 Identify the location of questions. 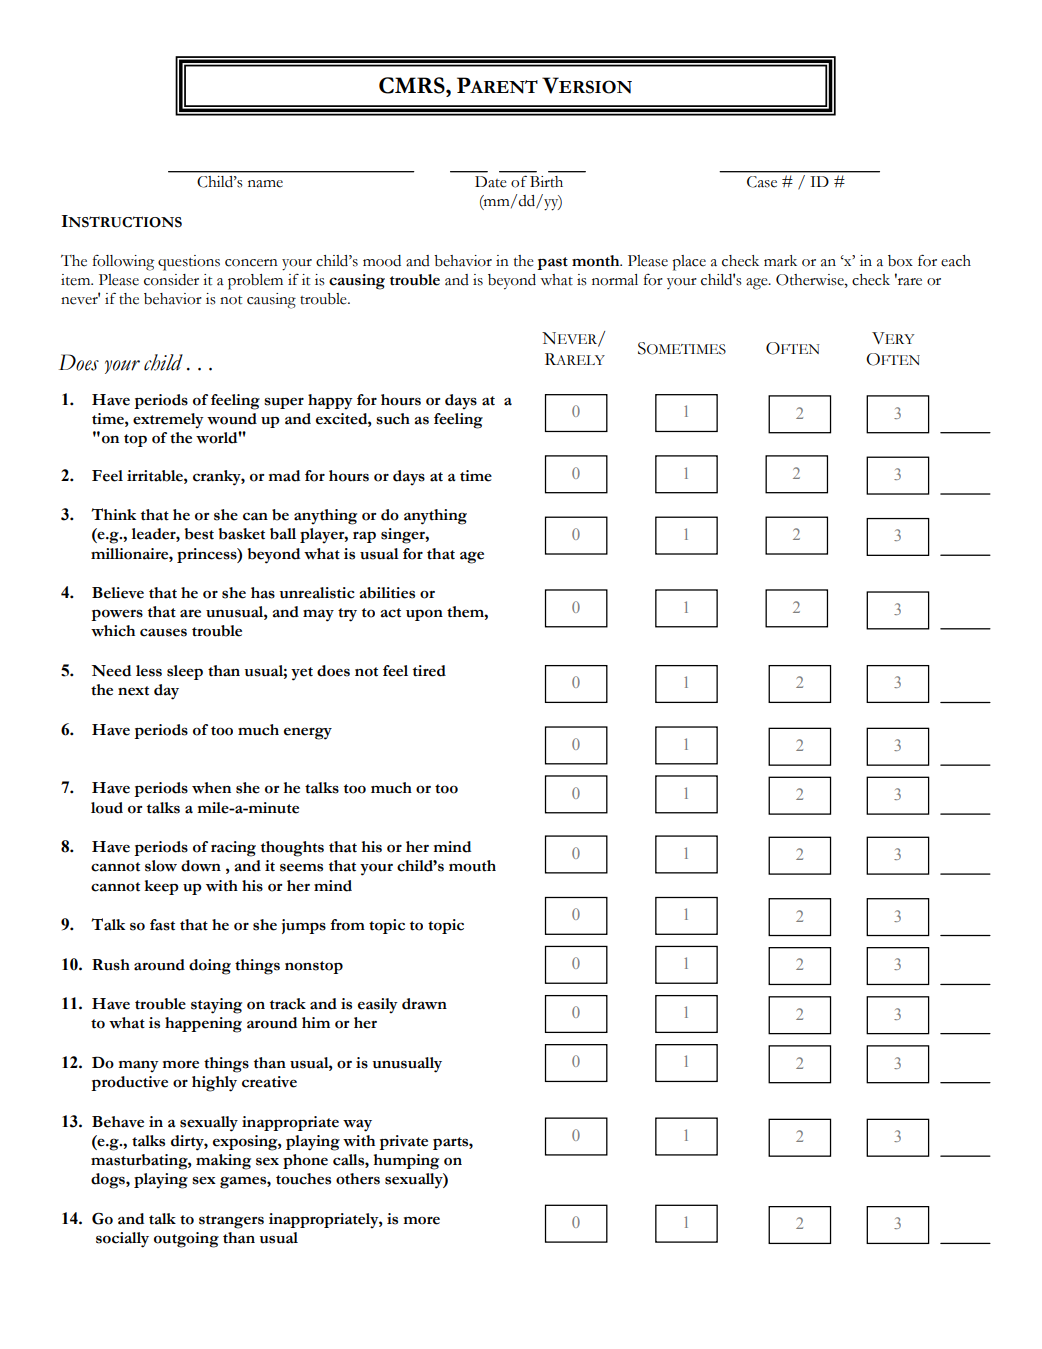
(189, 263).
